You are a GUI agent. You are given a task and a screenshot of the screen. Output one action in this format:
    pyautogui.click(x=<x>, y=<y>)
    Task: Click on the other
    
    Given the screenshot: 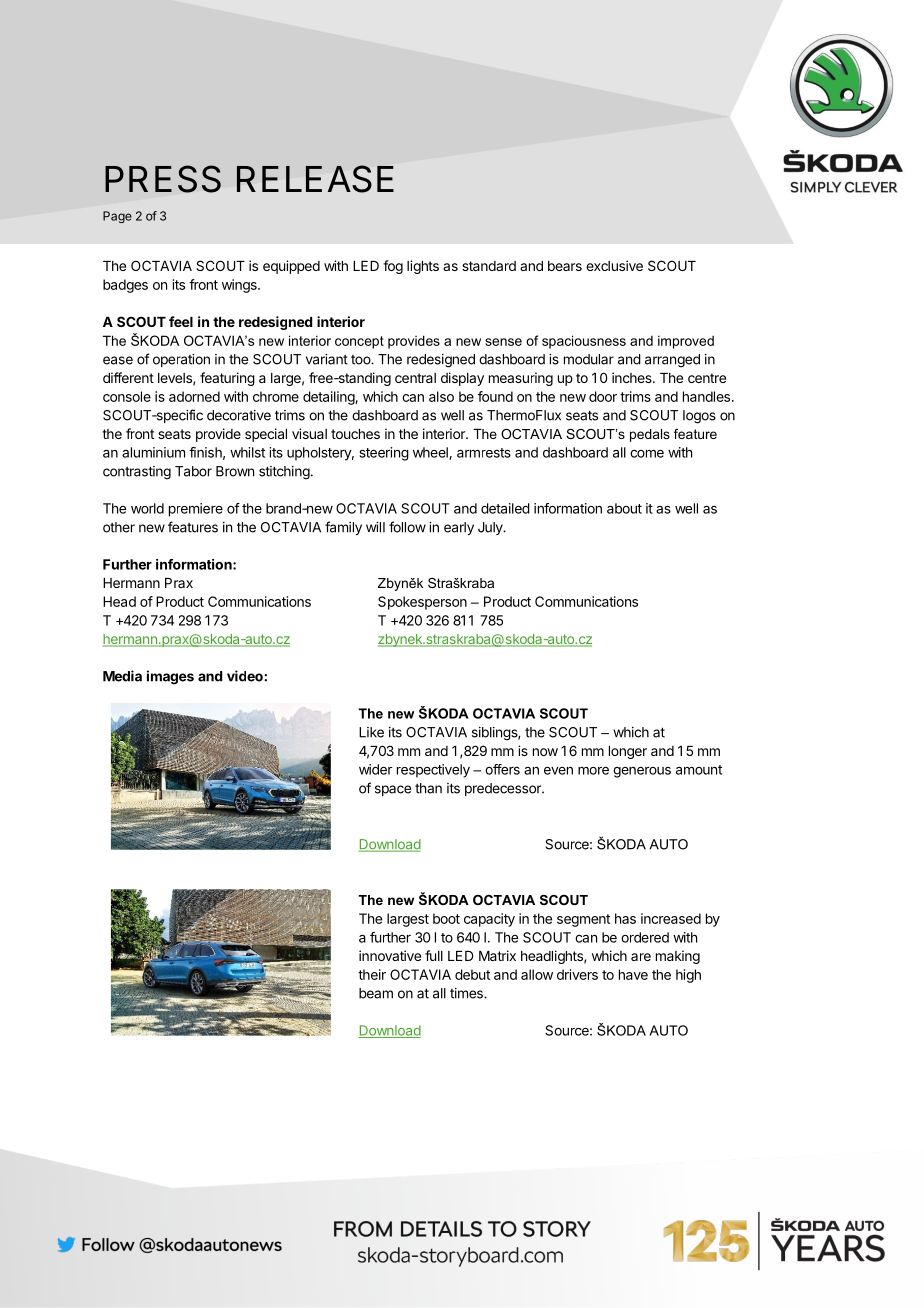 What is the action you would take?
    pyautogui.click(x=119, y=527)
